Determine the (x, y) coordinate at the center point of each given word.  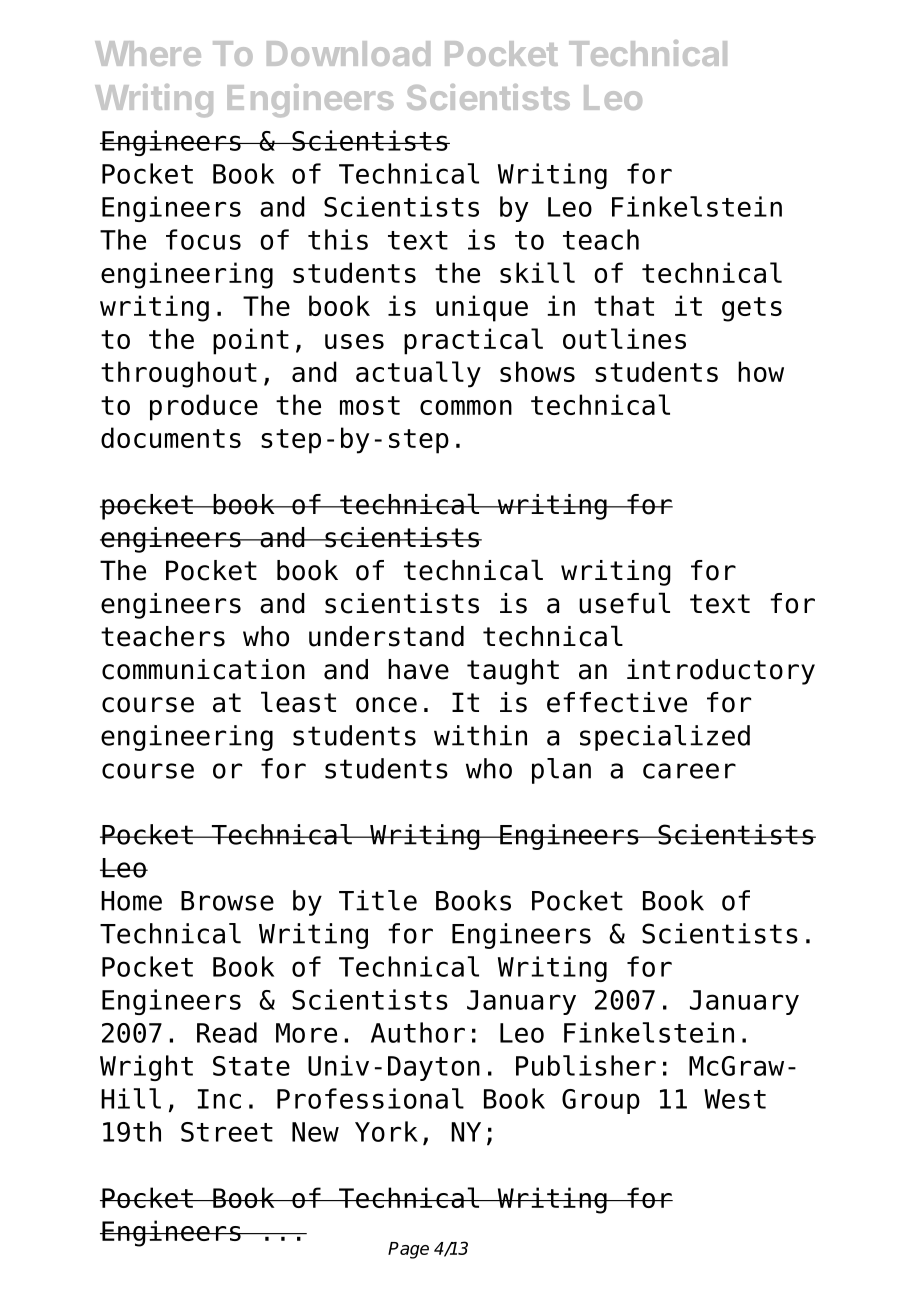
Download (348, 53)
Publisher (586, 1065)
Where (148, 53)
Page (408, 1250)
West (735, 1099)
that (624, 305)
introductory (721, 672)
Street (227, 1132)
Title (378, 900)
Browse (227, 901)
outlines (624, 338)
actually (418, 374)
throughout (179, 374)
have (418, 669)
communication (203, 669)
